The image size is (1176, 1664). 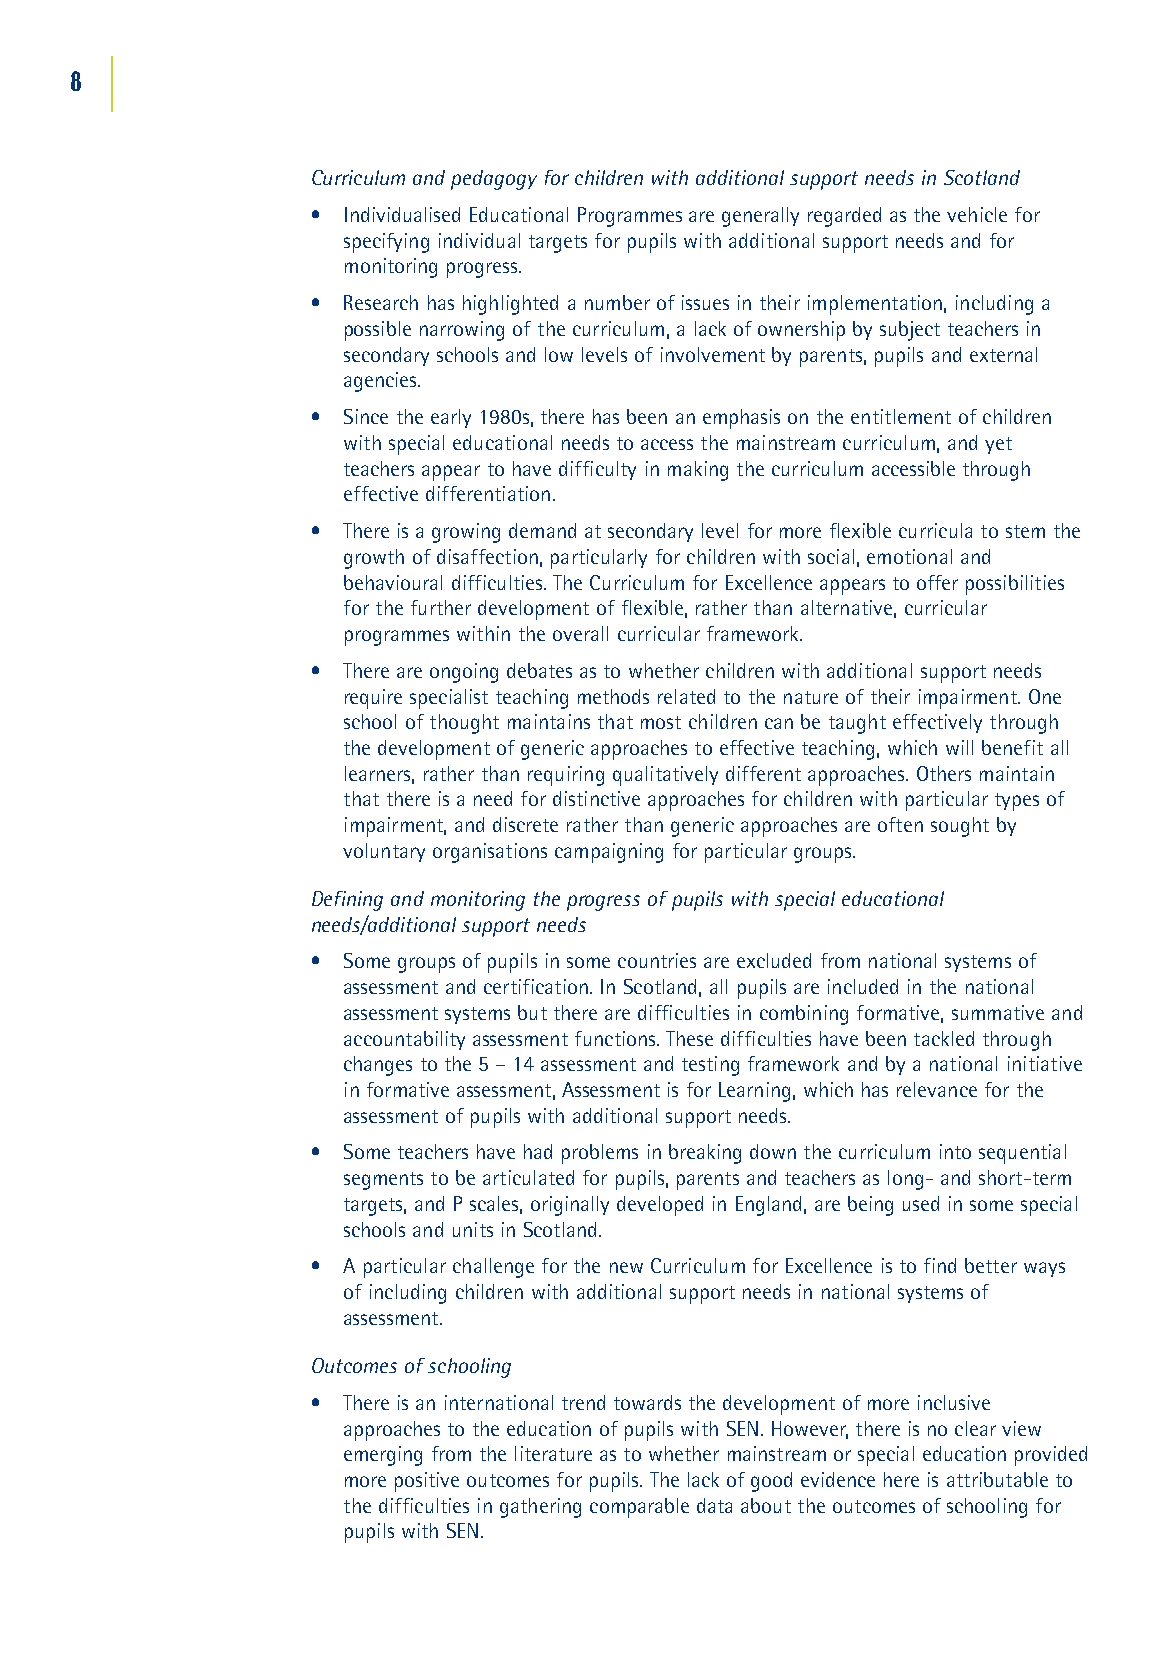 I want to click on specifying, so click(x=386, y=243).
